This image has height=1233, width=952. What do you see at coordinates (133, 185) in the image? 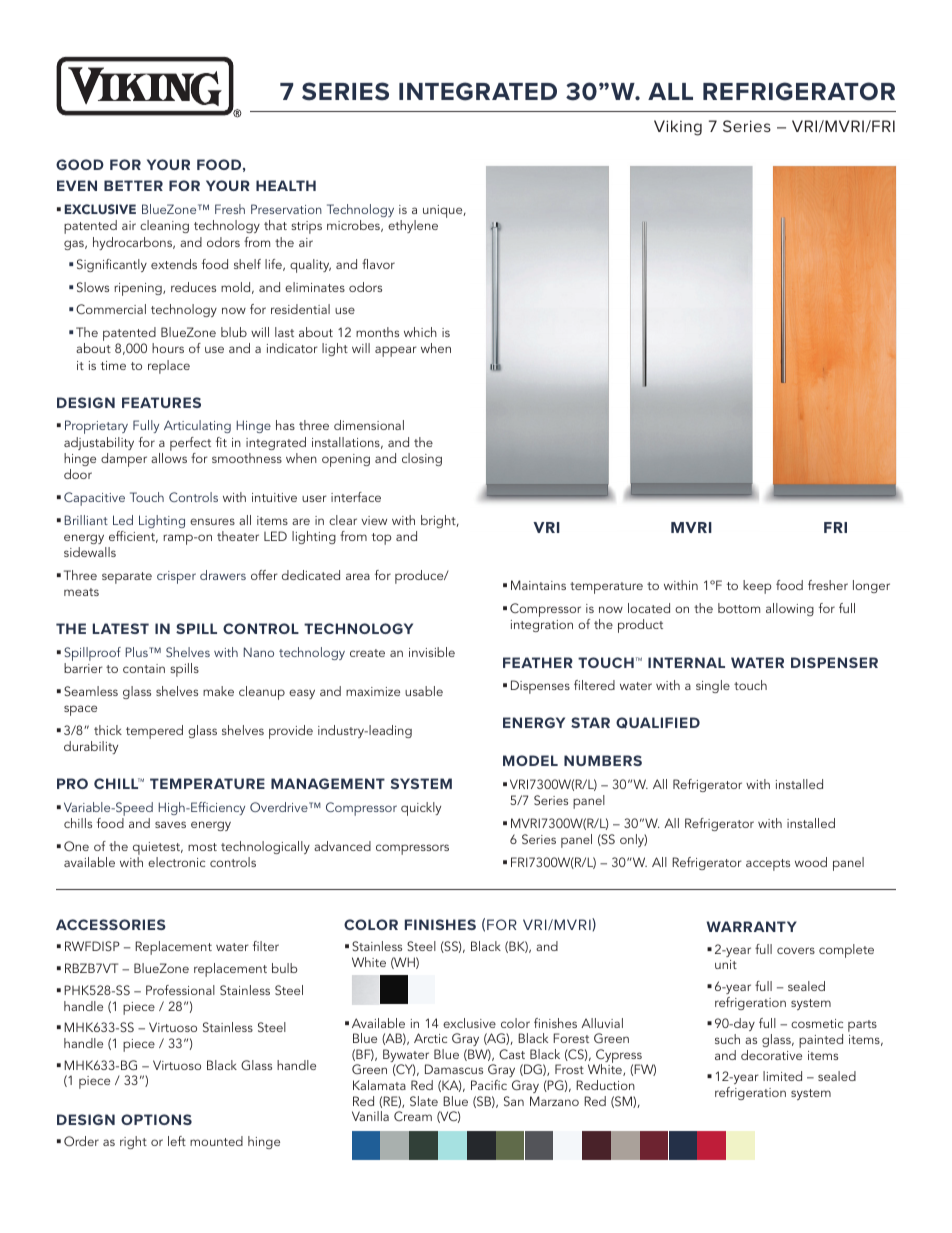
I see `BETTER` at bounding box center [133, 185].
